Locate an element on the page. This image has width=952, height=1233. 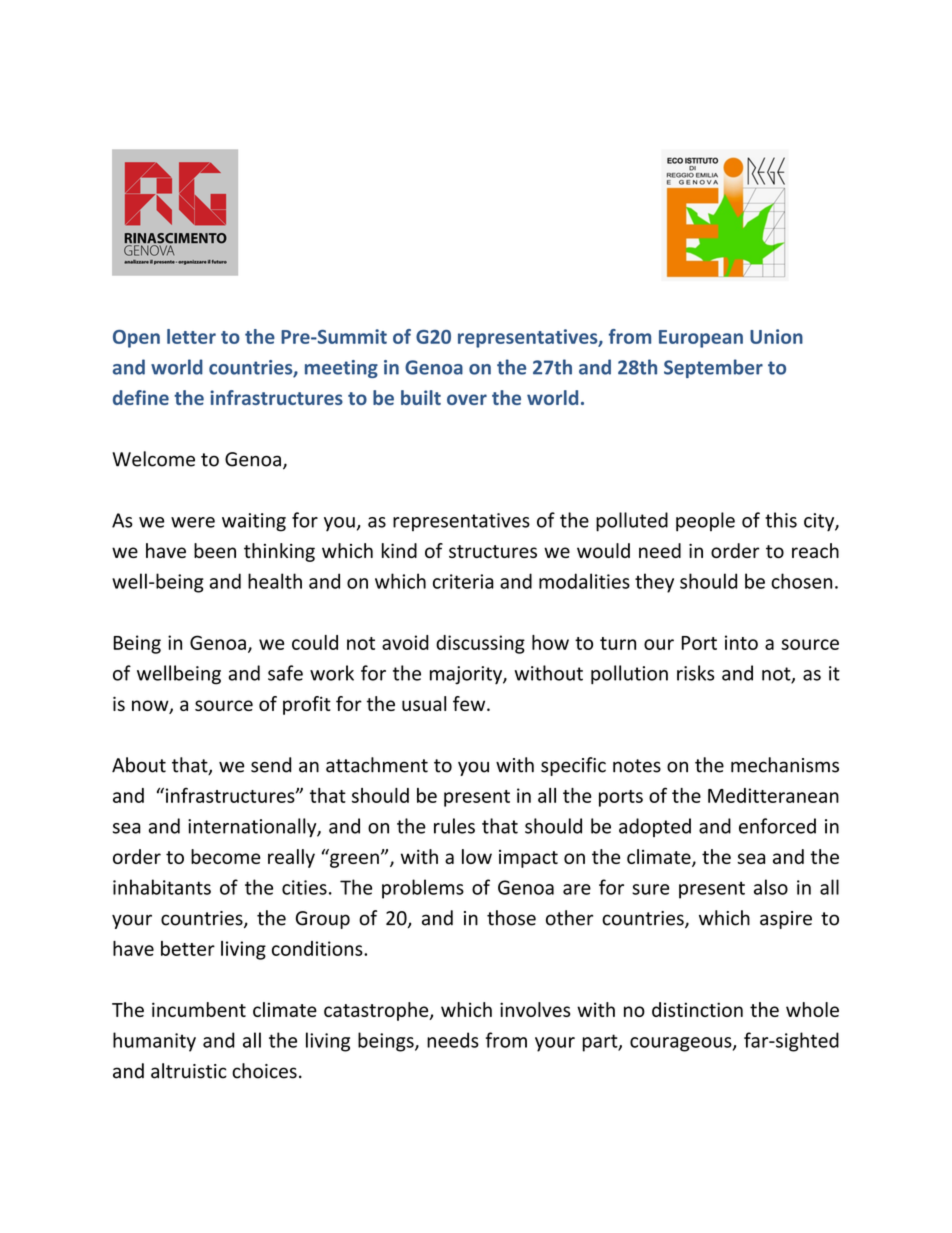
September is located at coordinates (713, 368).
